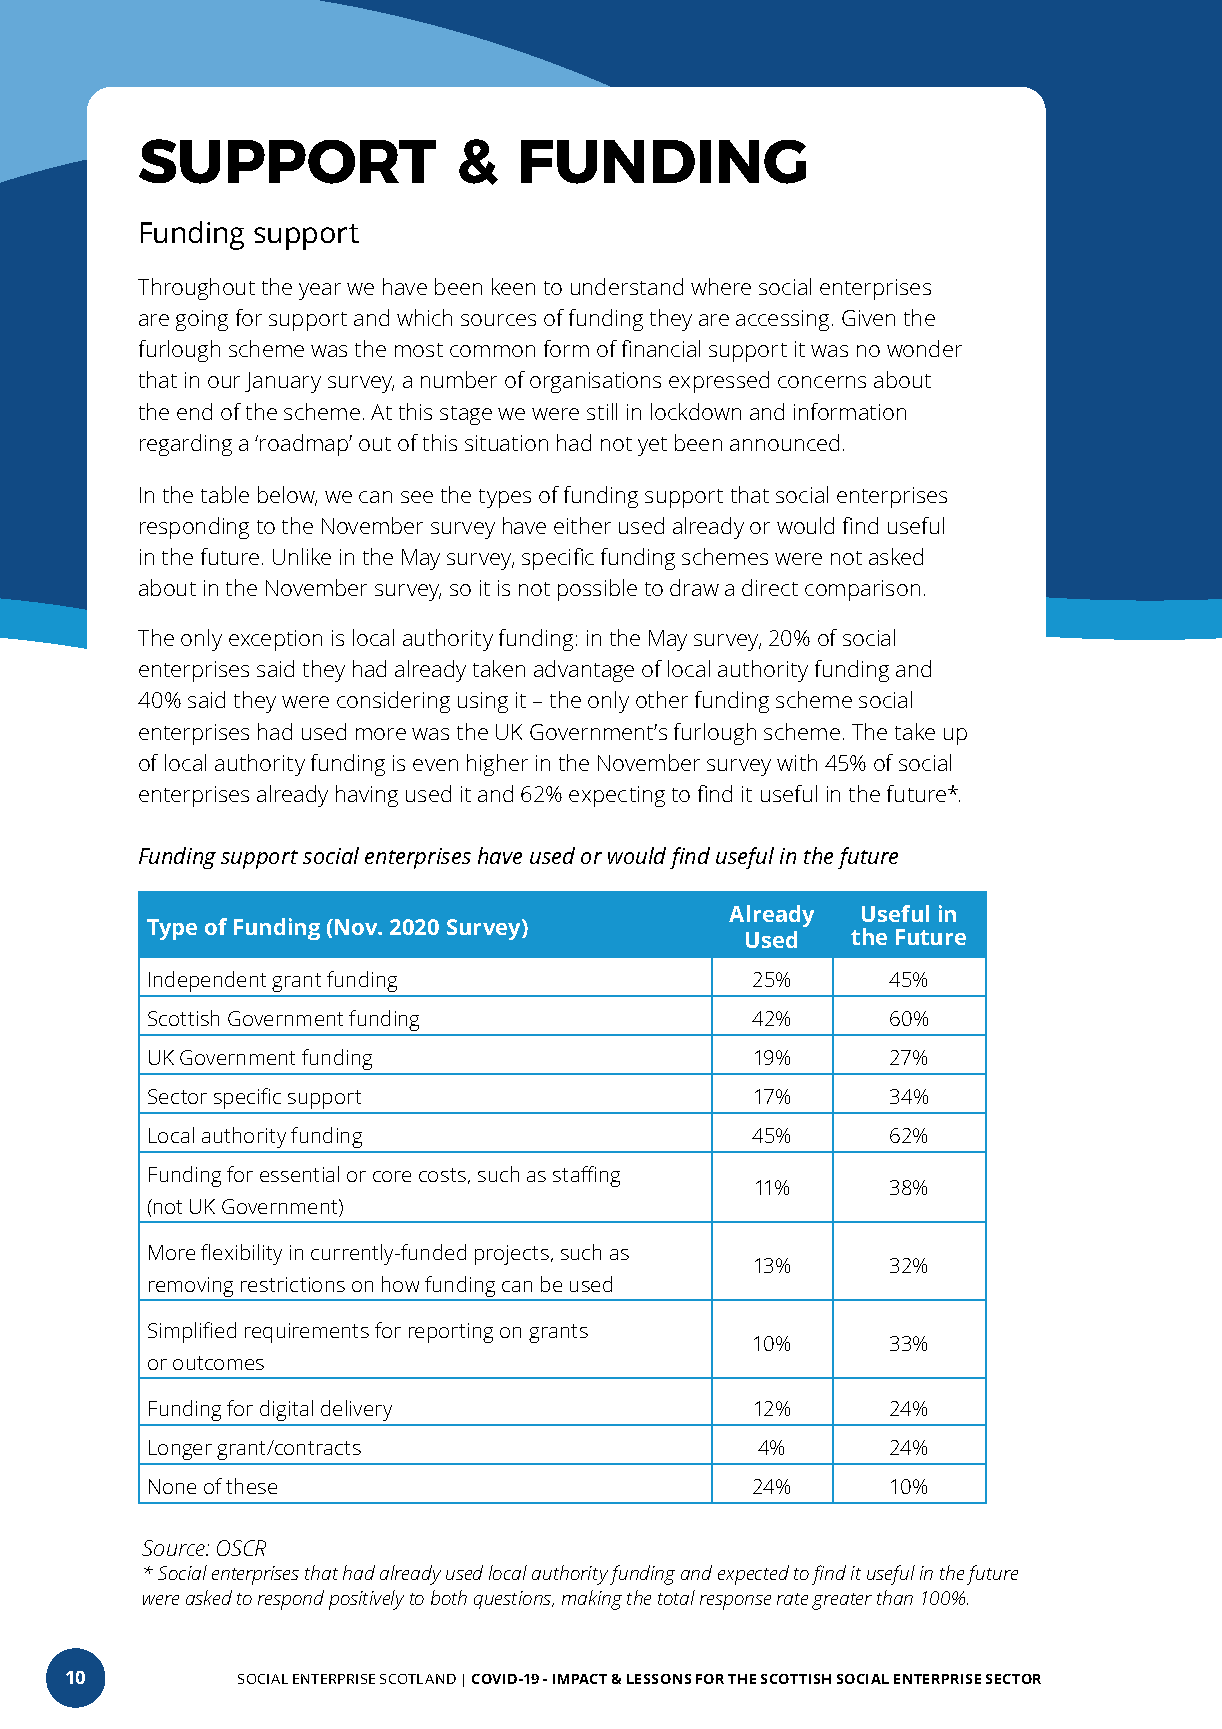  What do you see at coordinates (513, 286) in the document?
I see `keen` at bounding box center [513, 286].
